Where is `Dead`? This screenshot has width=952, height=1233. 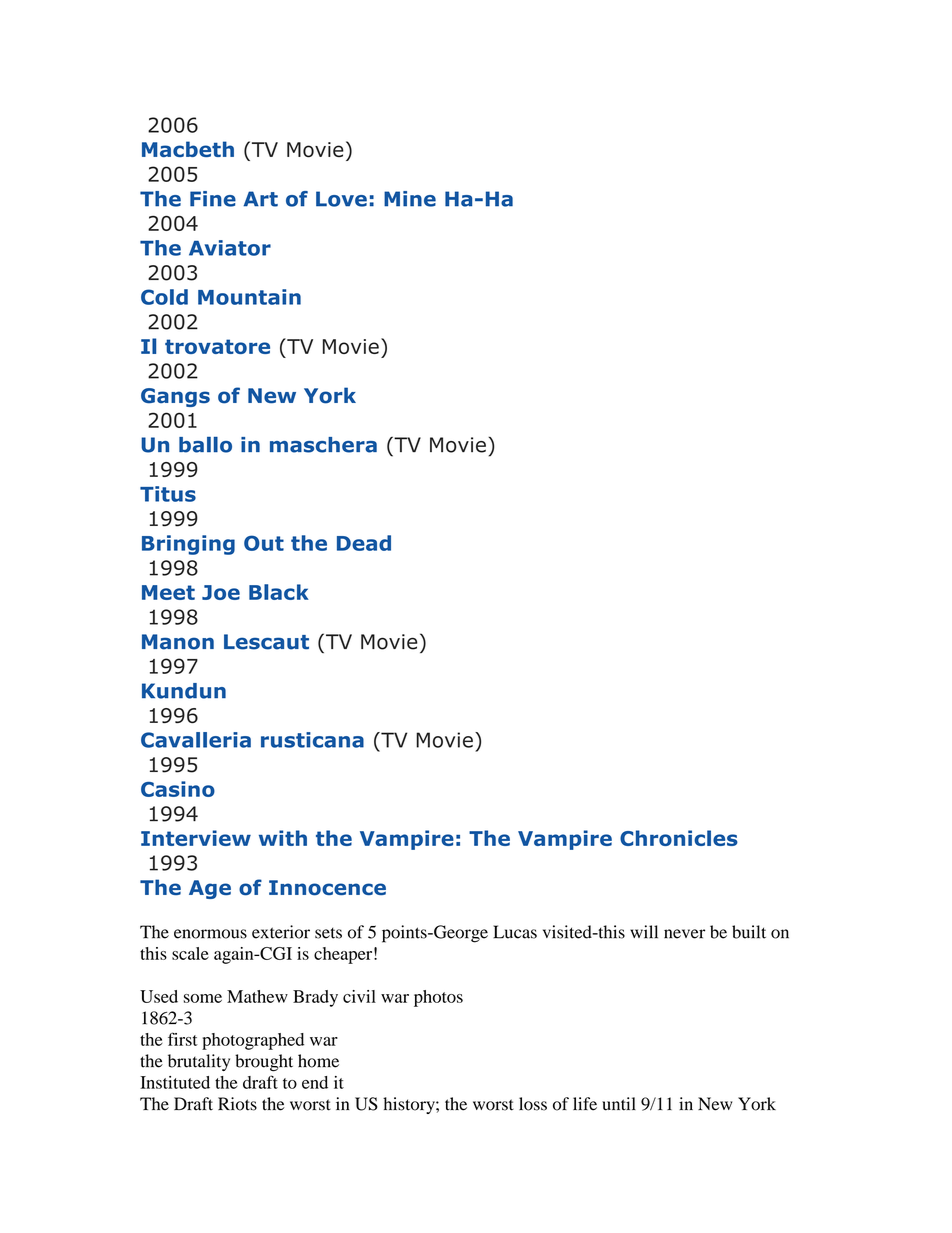 Dead is located at coordinates (364, 543).
